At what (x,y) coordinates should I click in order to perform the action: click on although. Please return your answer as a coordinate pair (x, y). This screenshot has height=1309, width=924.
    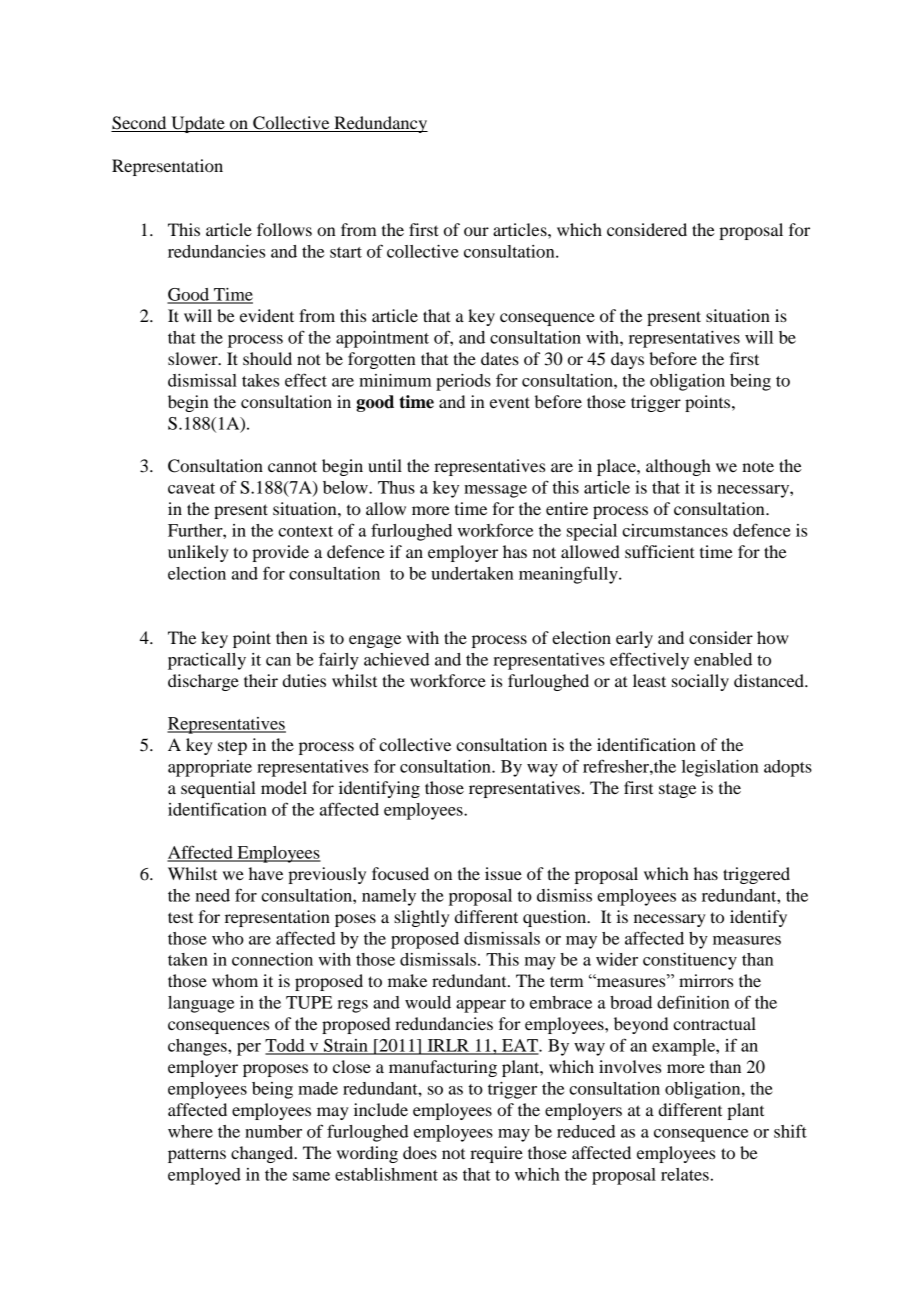
    Looking at the image, I should click on (678, 467).
